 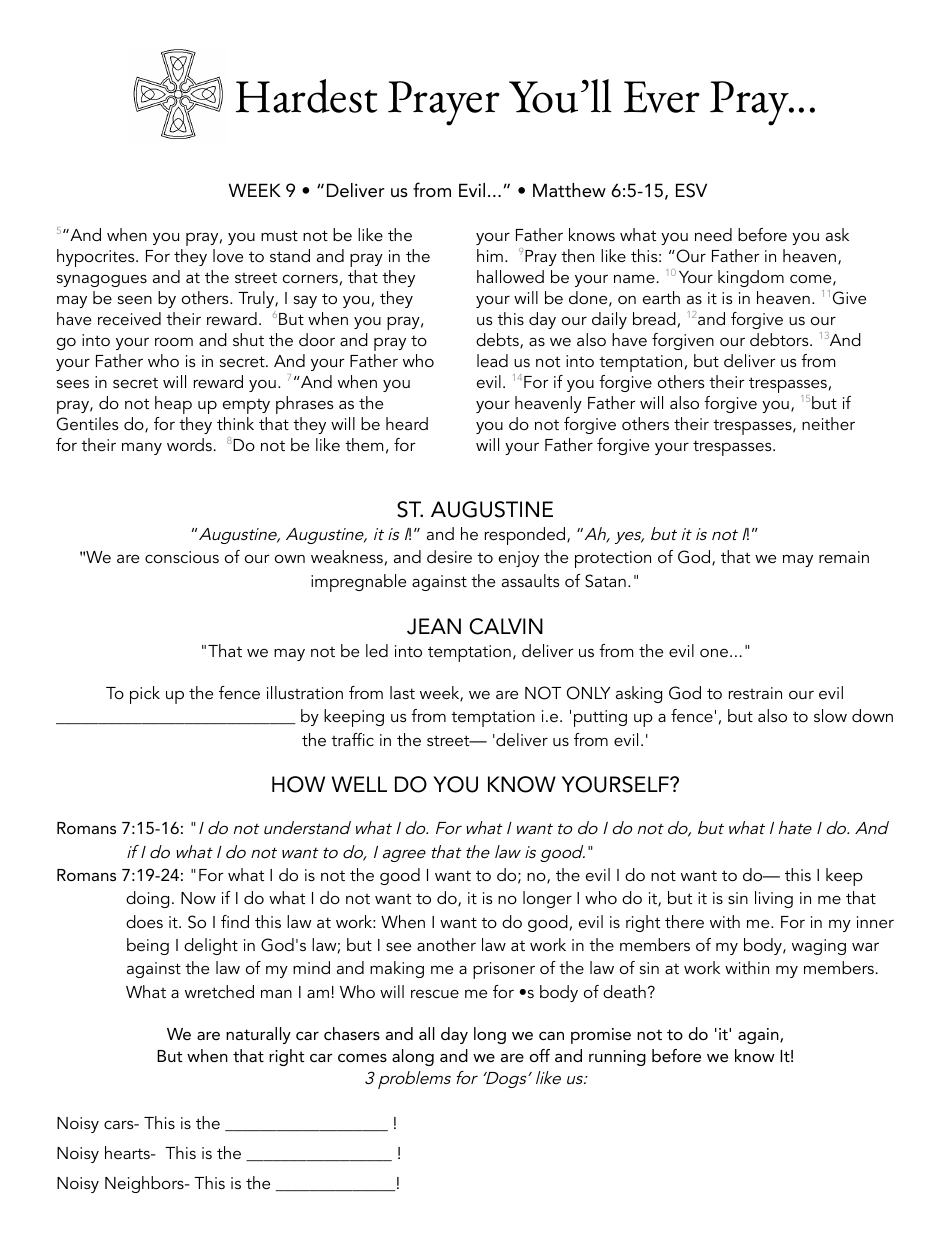 I want to click on WEEK, so click(x=255, y=190).
